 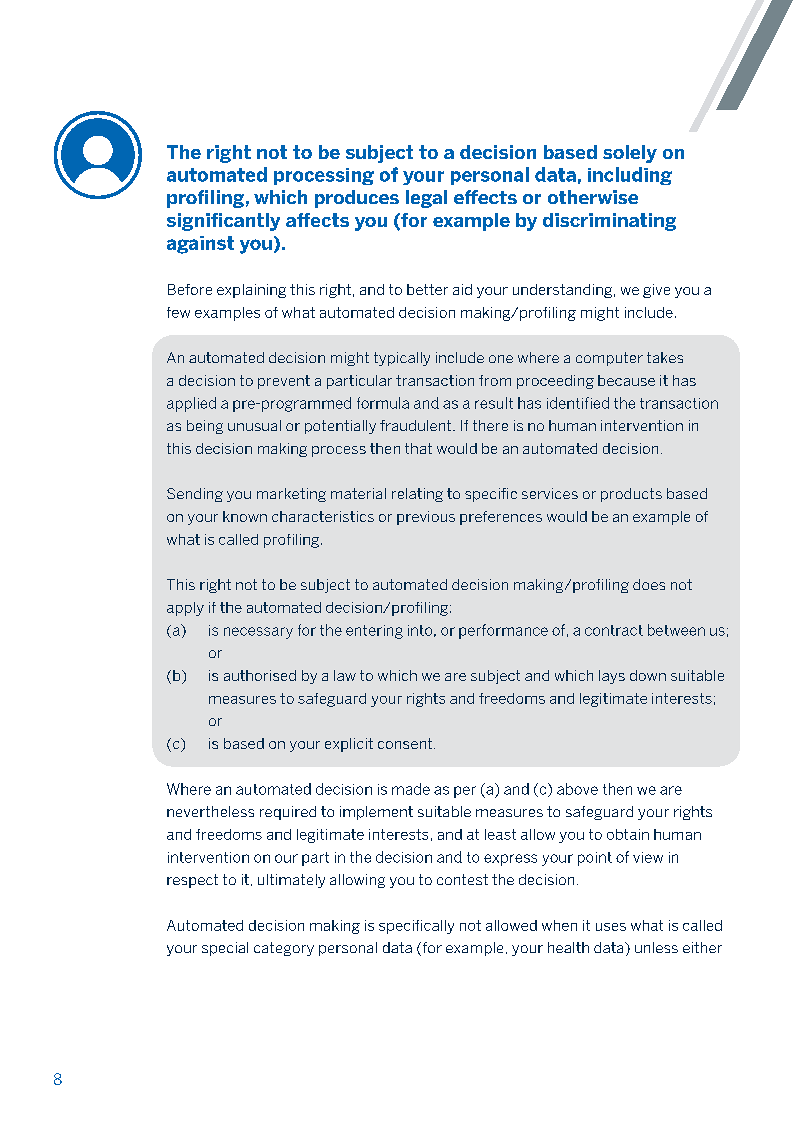 I want to click on down, so click(x=648, y=675).
